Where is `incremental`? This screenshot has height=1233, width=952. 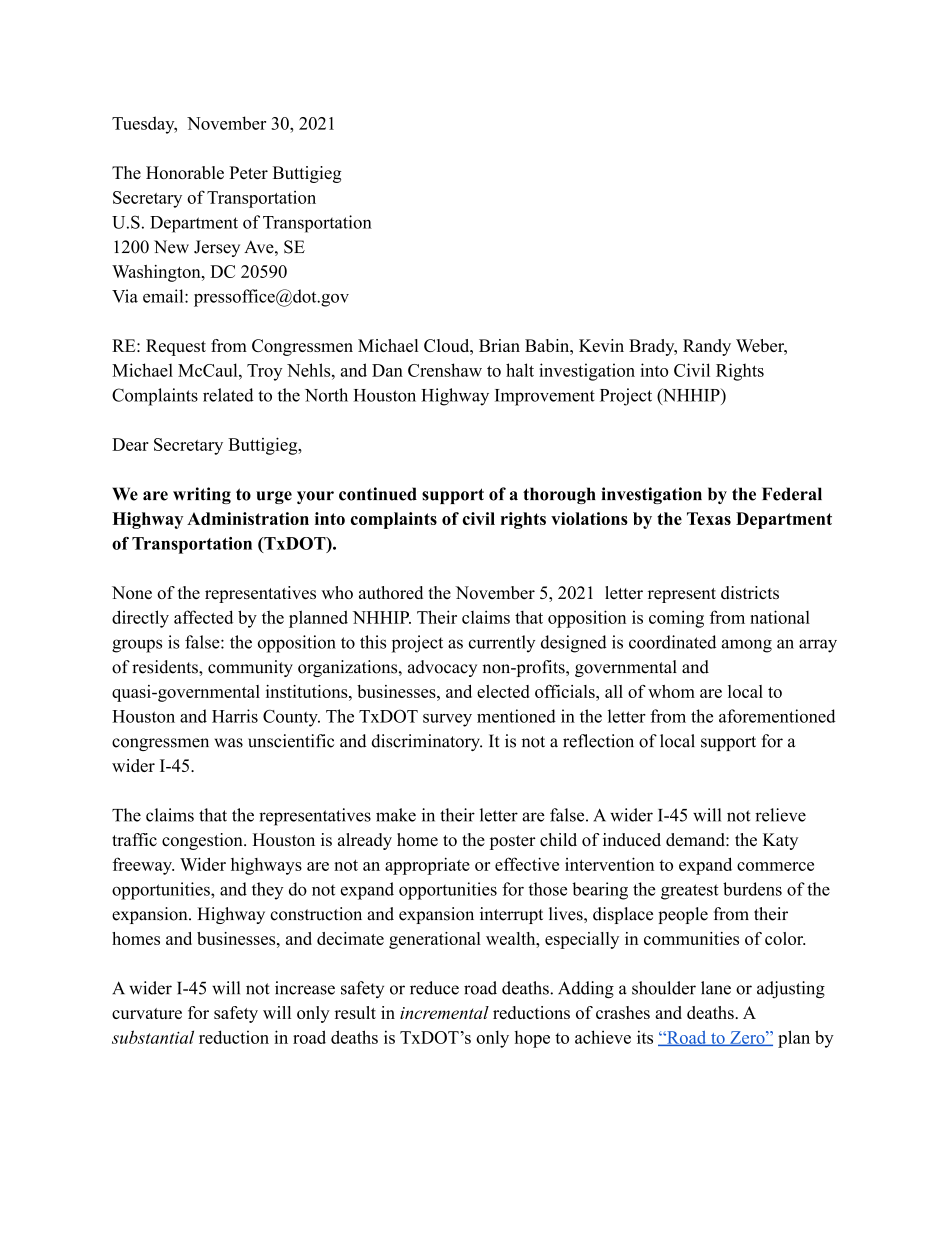 incremental is located at coordinates (444, 1012).
